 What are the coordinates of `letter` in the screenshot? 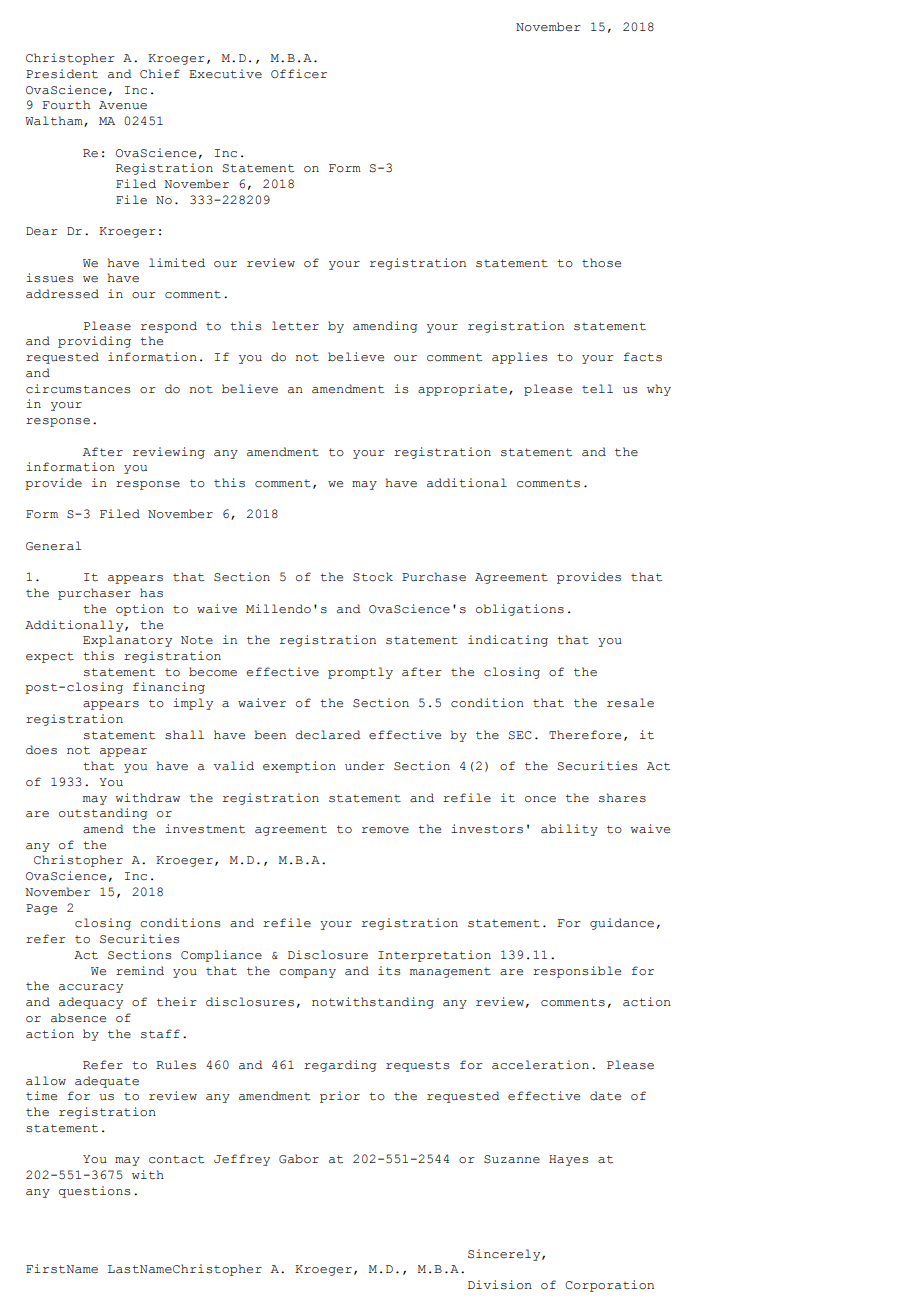 It's located at (295, 326).
